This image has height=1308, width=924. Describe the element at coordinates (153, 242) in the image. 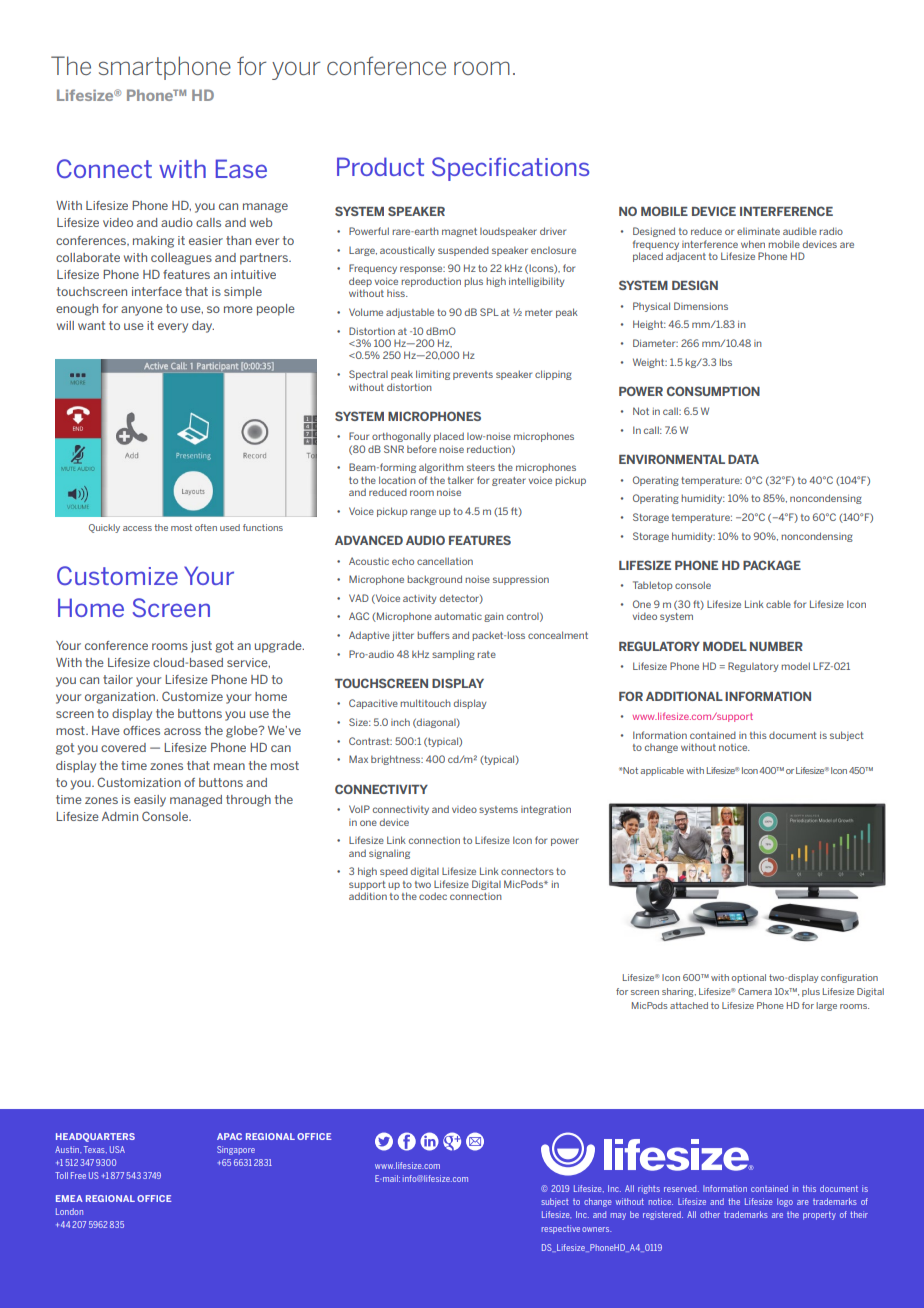

I see `making` at that location.
